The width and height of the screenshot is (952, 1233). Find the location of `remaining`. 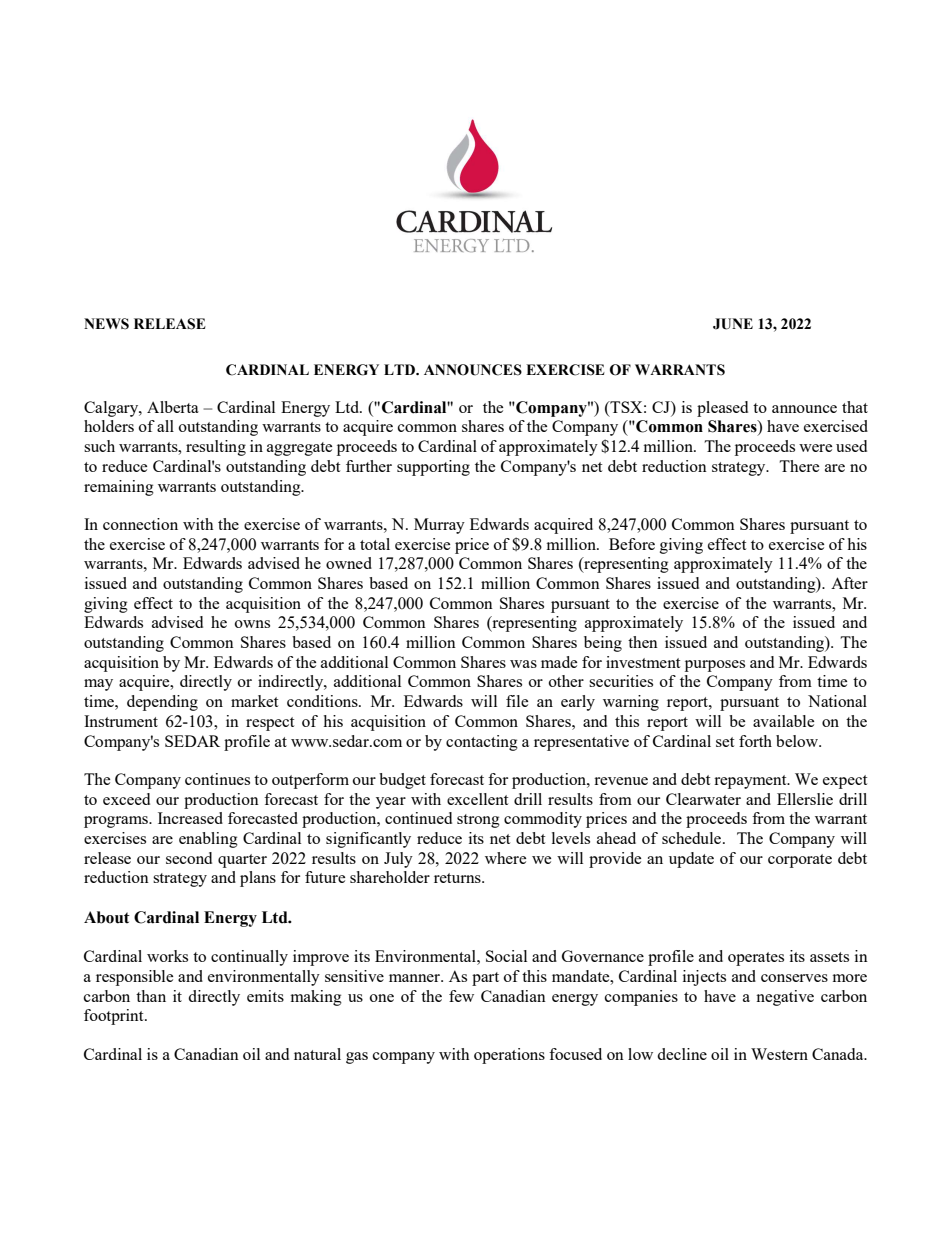

remaining is located at coordinates (119, 488).
